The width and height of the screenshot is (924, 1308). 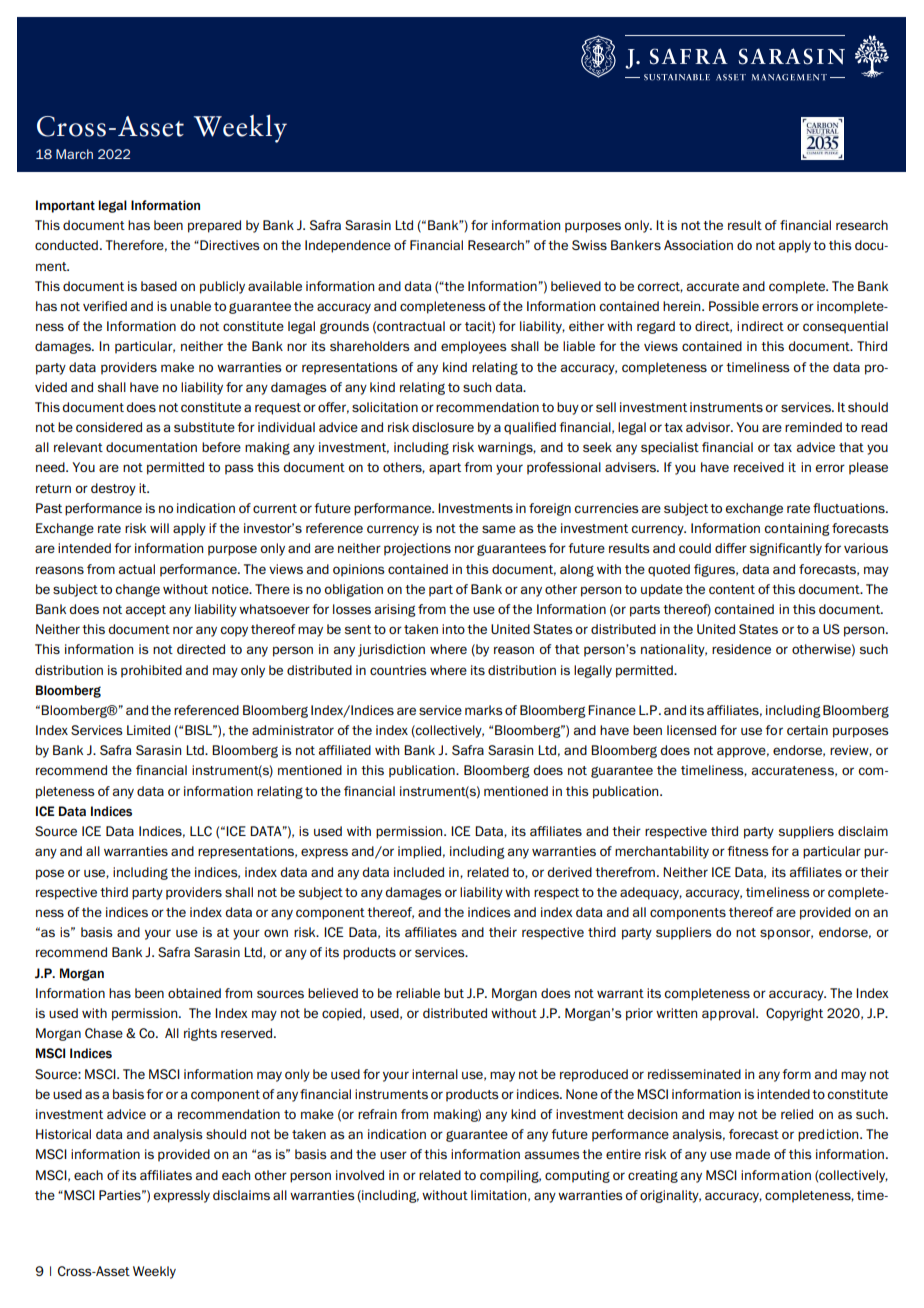 What do you see at coordinates (499, 529) in the screenshot?
I see `same` at bounding box center [499, 529].
